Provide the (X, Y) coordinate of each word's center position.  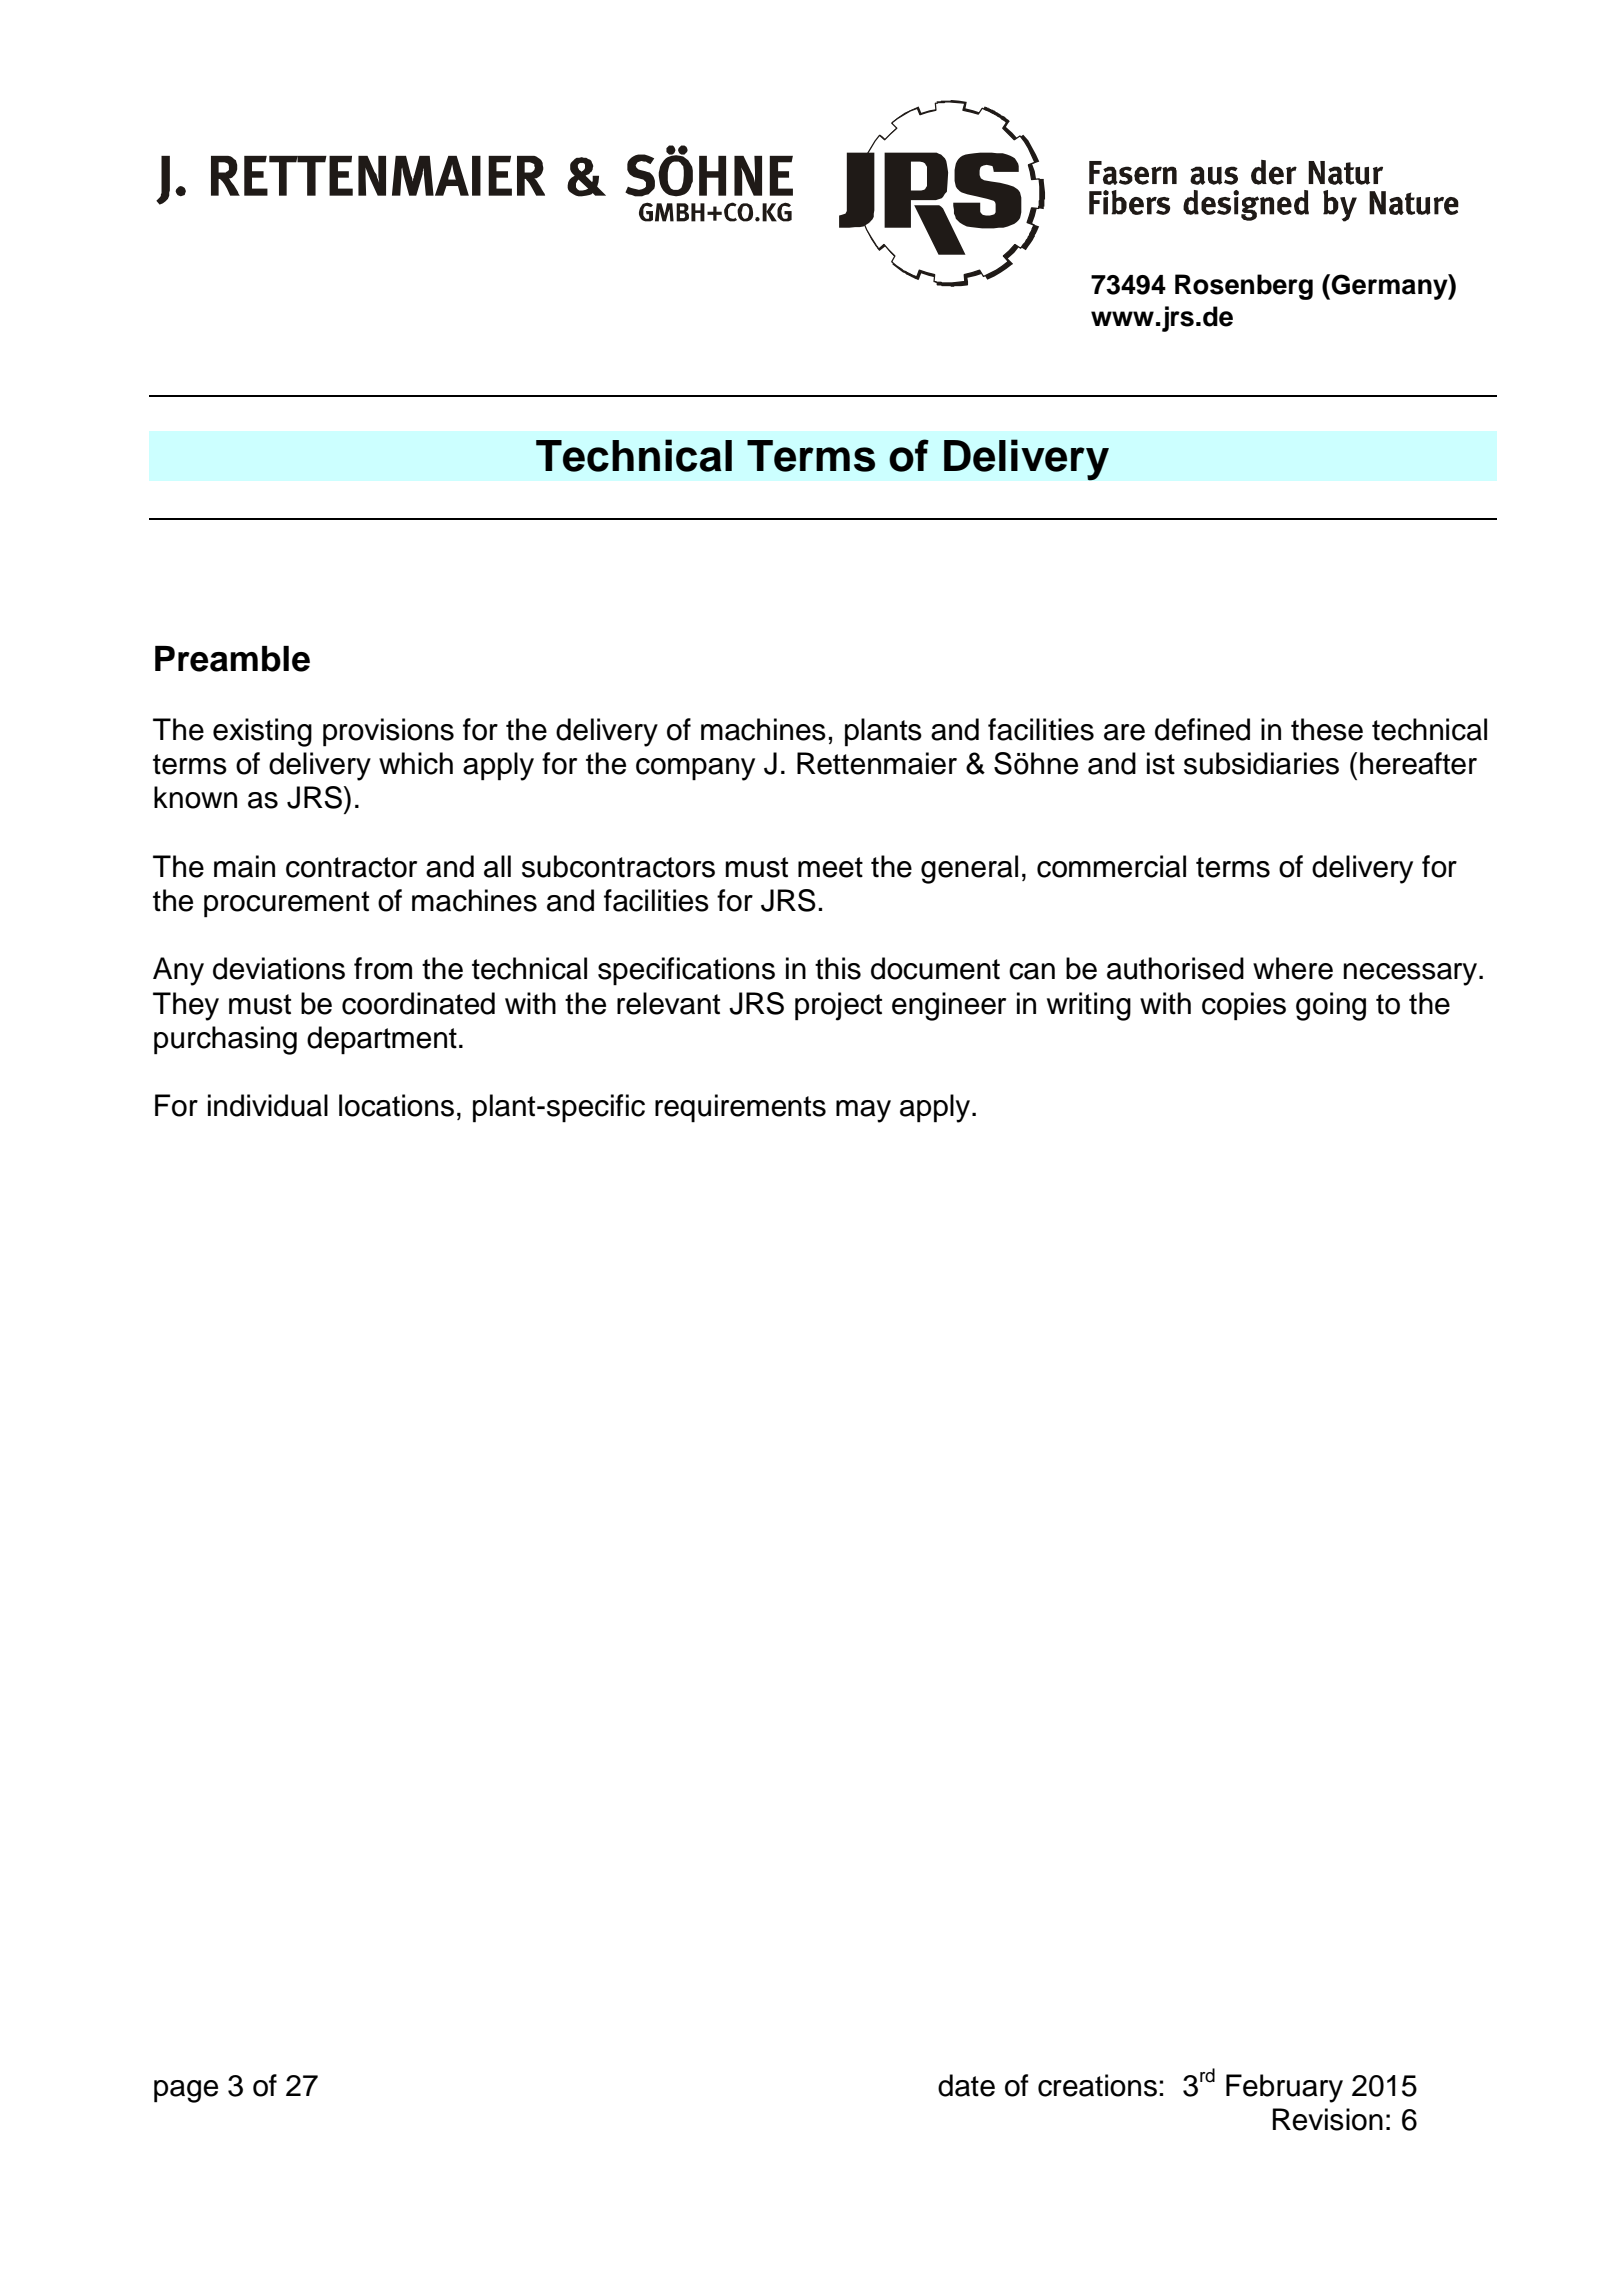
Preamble (232, 659)
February (1284, 2088)
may (863, 1111)
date (966, 2085)
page (186, 2091)
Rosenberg (1244, 287)
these (1327, 729)
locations (396, 1105)
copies (1244, 1006)
